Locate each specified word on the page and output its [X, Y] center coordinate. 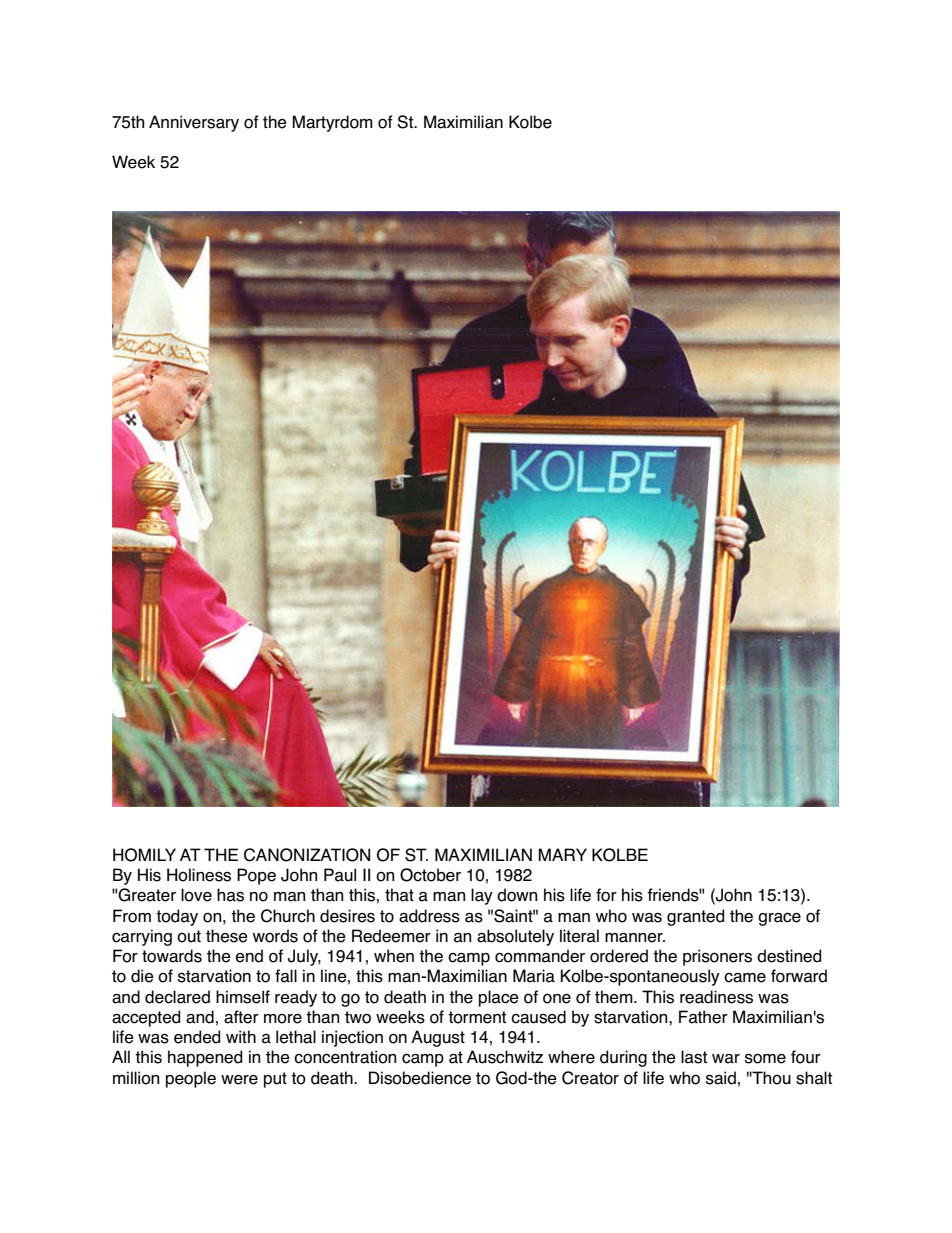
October [430, 875]
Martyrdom [332, 123]
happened [205, 1058]
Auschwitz [505, 1057]
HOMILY [144, 855]
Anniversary [194, 123]
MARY [562, 854]
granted [695, 917]
